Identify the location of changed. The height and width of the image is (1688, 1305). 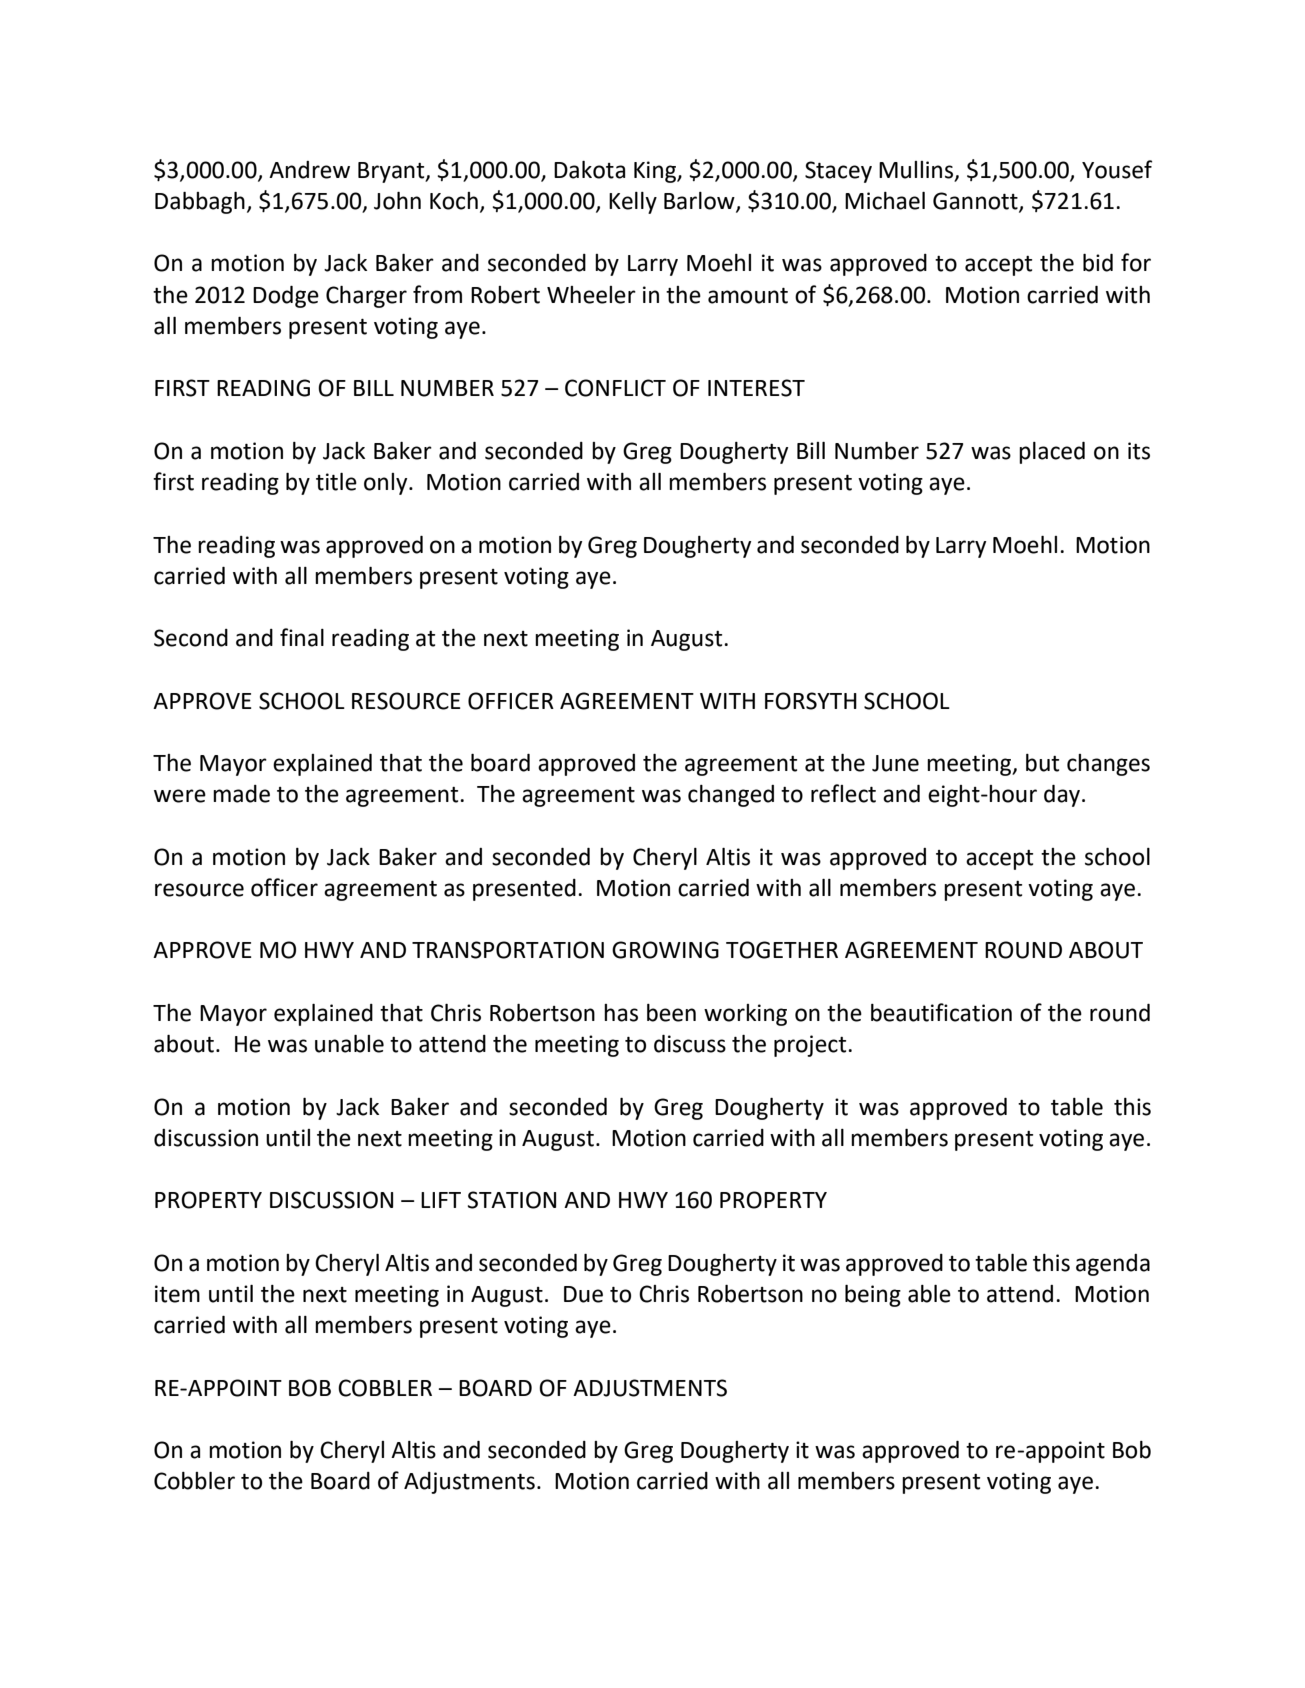
(731, 796).
